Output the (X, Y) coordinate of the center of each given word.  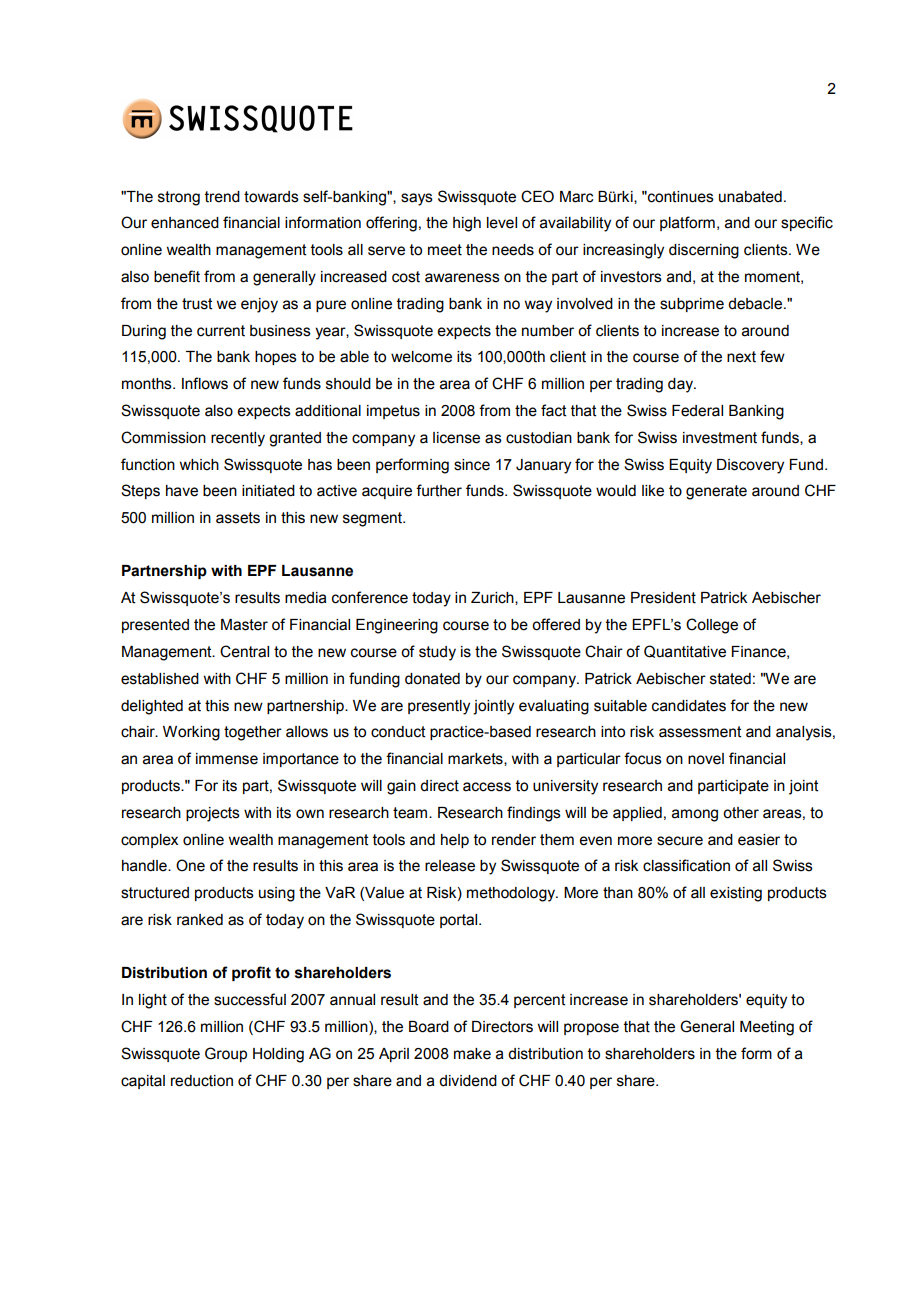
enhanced (185, 223)
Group (226, 1054)
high (467, 224)
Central (244, 651)
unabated (750, 197)
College (712, 626)
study (437, 653)
